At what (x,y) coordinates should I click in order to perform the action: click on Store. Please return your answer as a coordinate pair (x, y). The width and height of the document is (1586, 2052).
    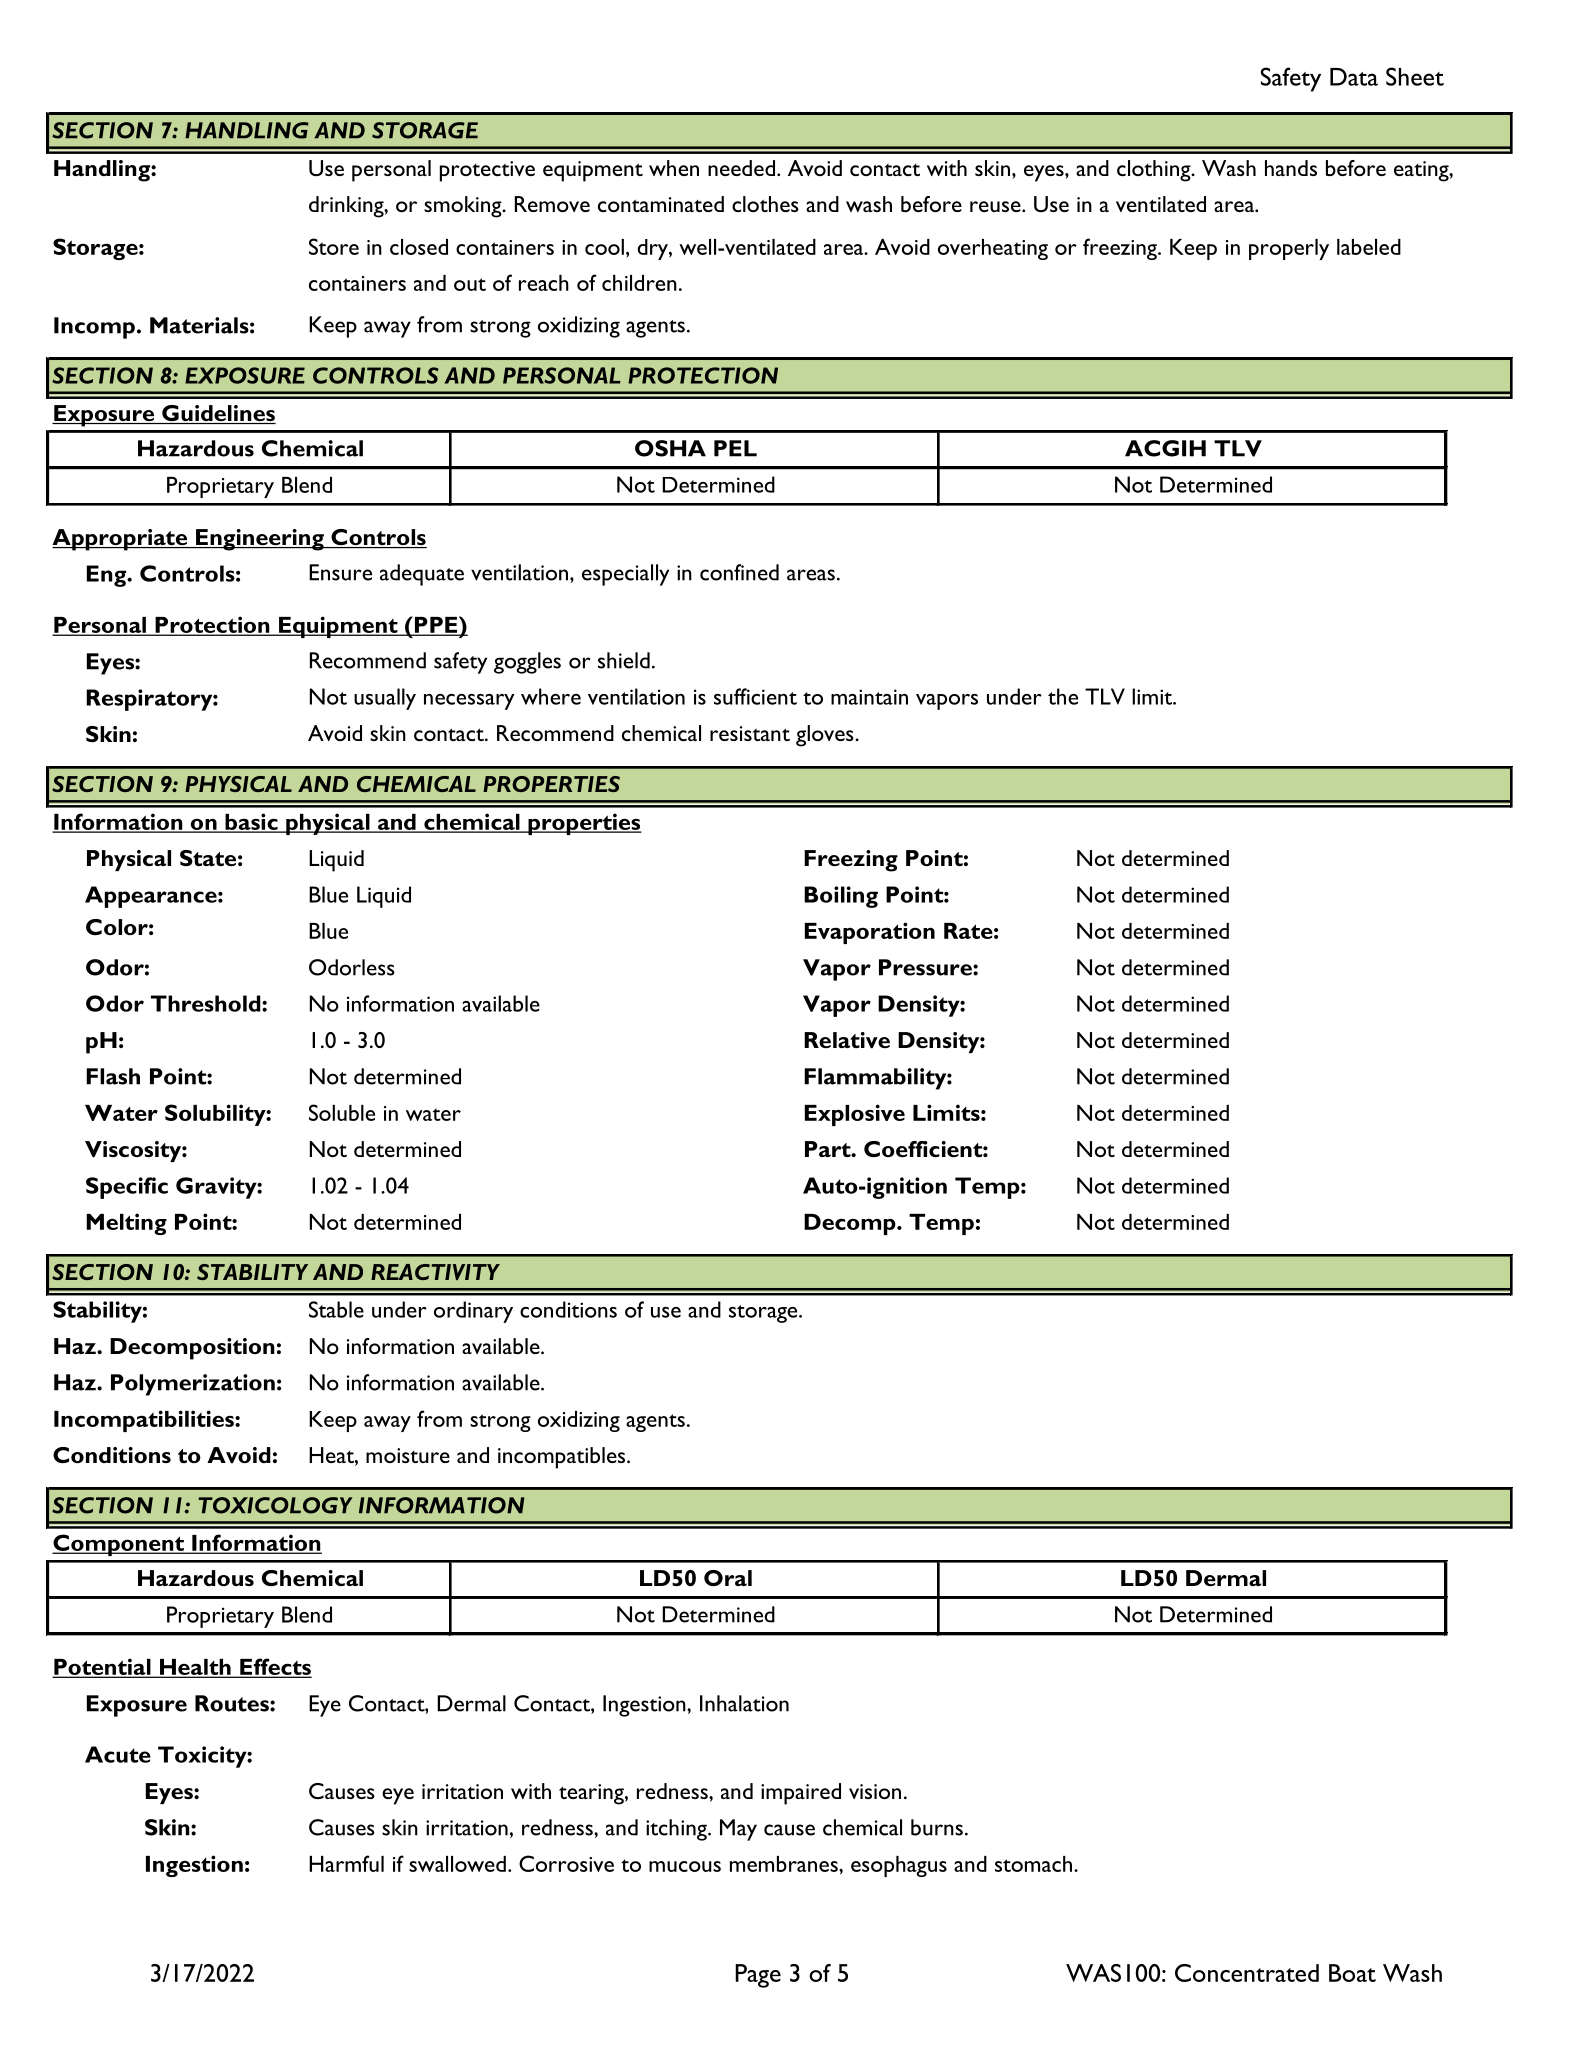
    Looking at the image, I should click on (334, 246).
